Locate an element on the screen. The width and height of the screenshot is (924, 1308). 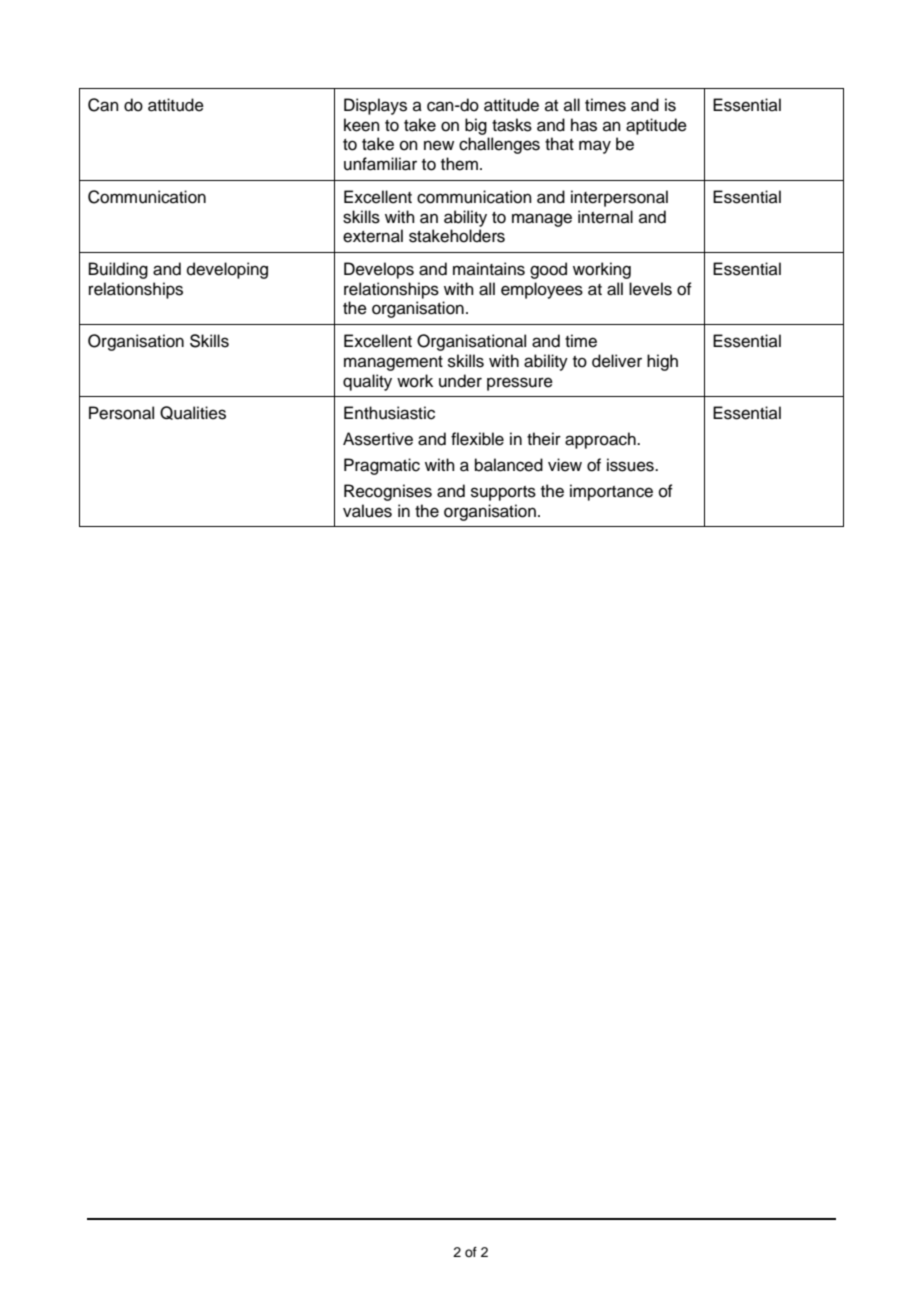
internal is located at coordinates (605, 217).
